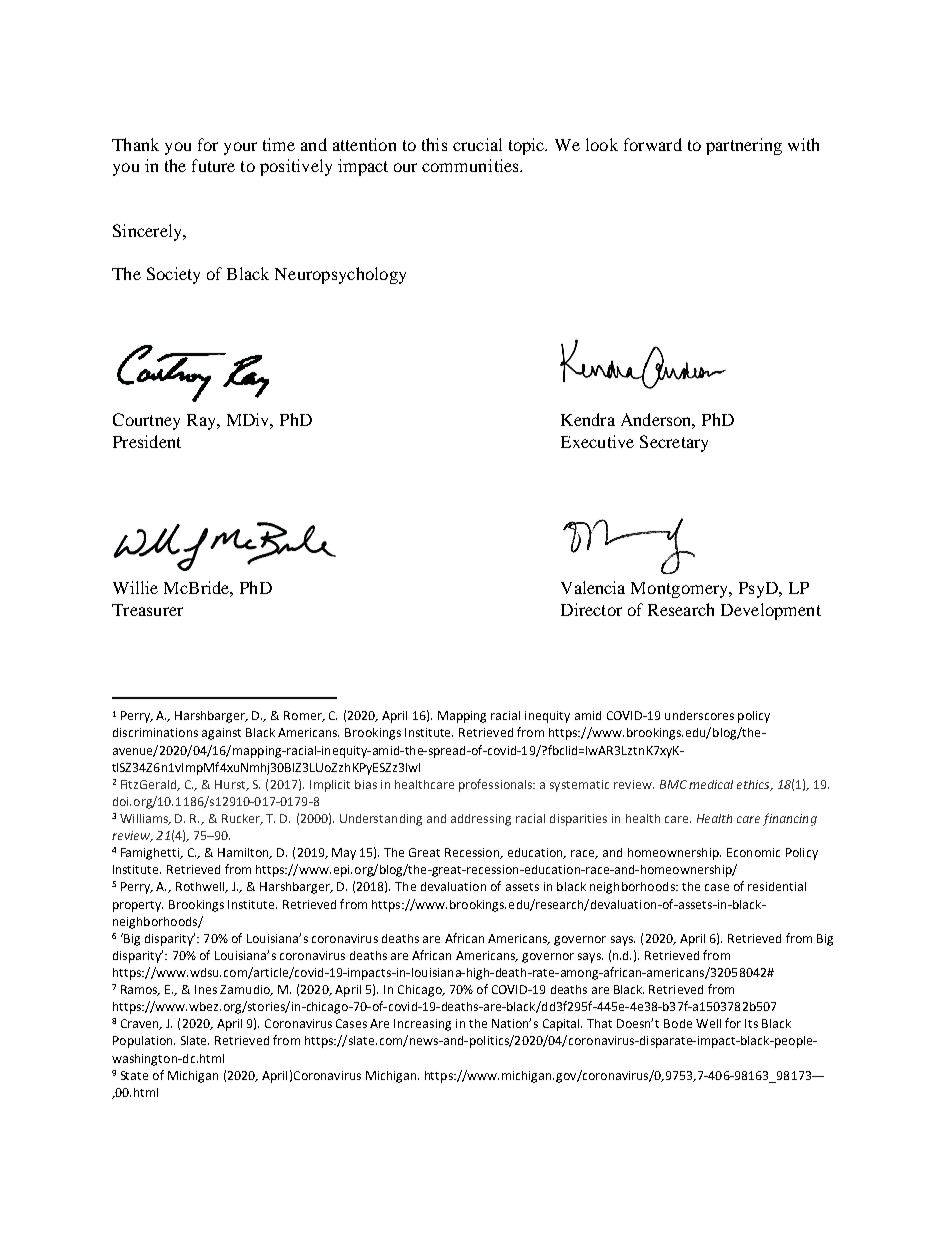 This screenshot has height=1233, width=952. Describe the element at coordinates (471, 165) in the screenshot. I see `communities` at that location.
